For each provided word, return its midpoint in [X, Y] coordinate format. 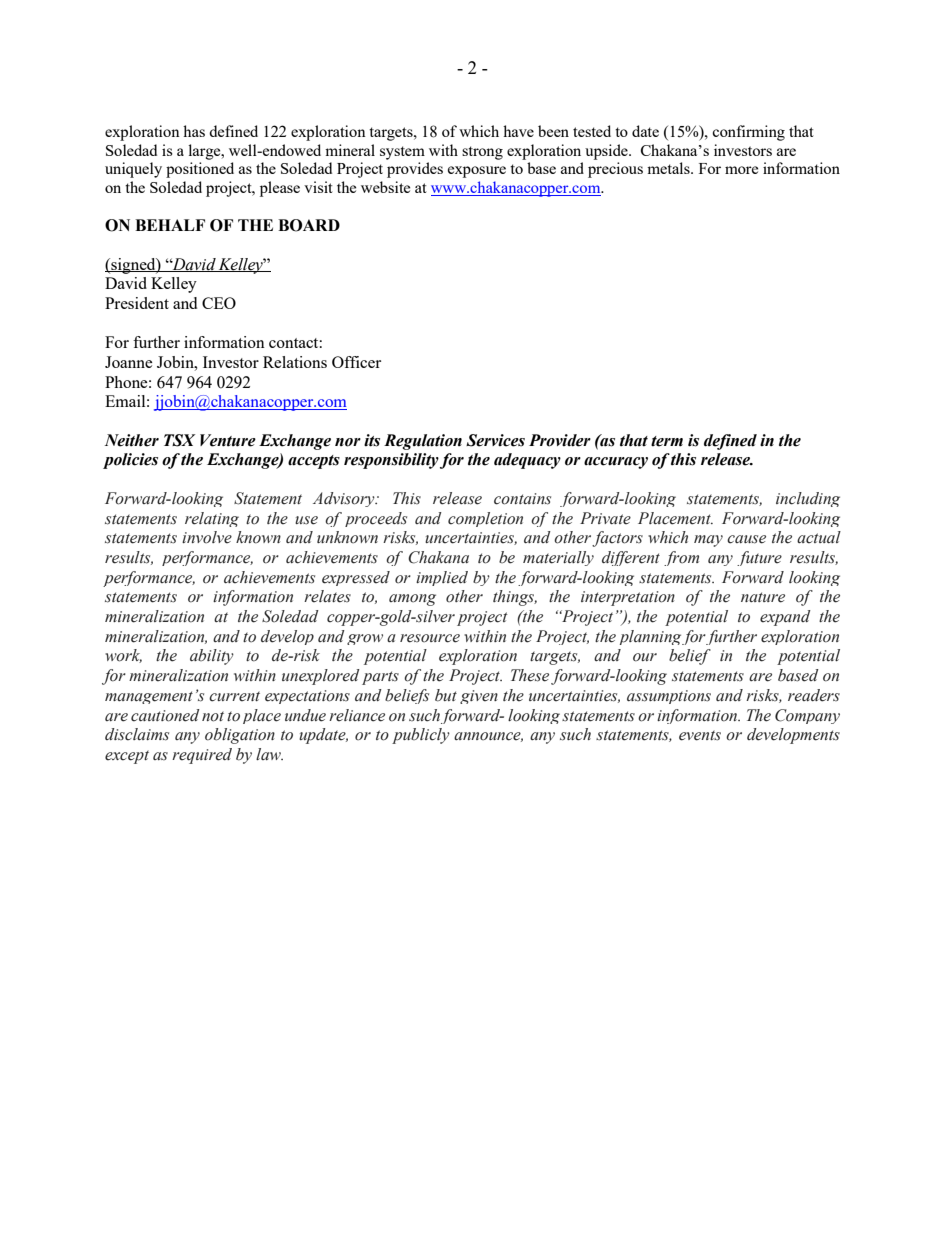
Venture [228, 440]
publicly [421, 736]
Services [495, 440]
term [667, 441]
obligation [240, 736]
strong [482, 153]
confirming [748, 133]
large [205, 152]
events [700, 735]
